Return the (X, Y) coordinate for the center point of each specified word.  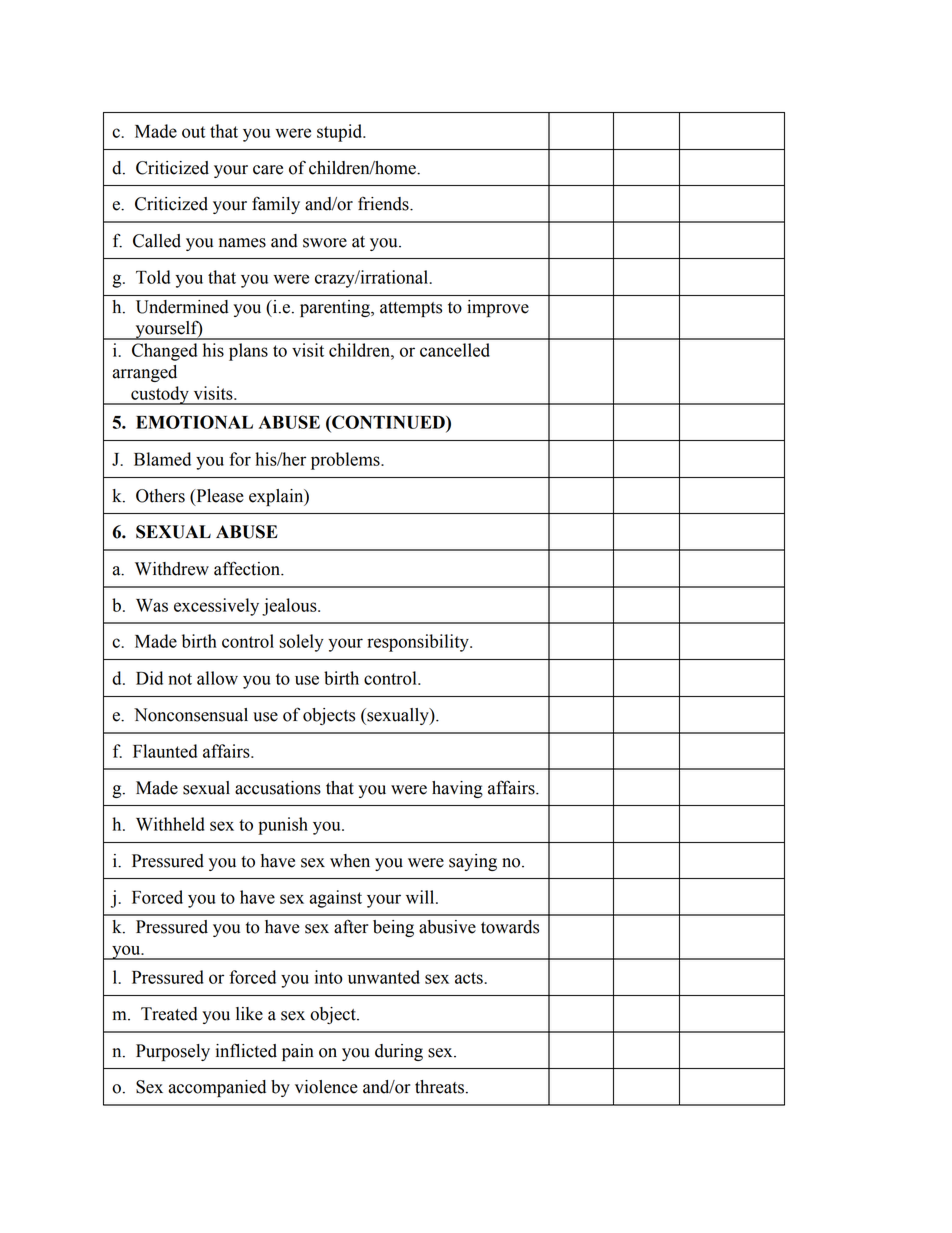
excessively (216, 607)
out (193, 132)
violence (326, 1087)
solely (302, 643)
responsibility (419, 643)
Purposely (173, 1052)
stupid (341, 133)
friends (384, 203)
